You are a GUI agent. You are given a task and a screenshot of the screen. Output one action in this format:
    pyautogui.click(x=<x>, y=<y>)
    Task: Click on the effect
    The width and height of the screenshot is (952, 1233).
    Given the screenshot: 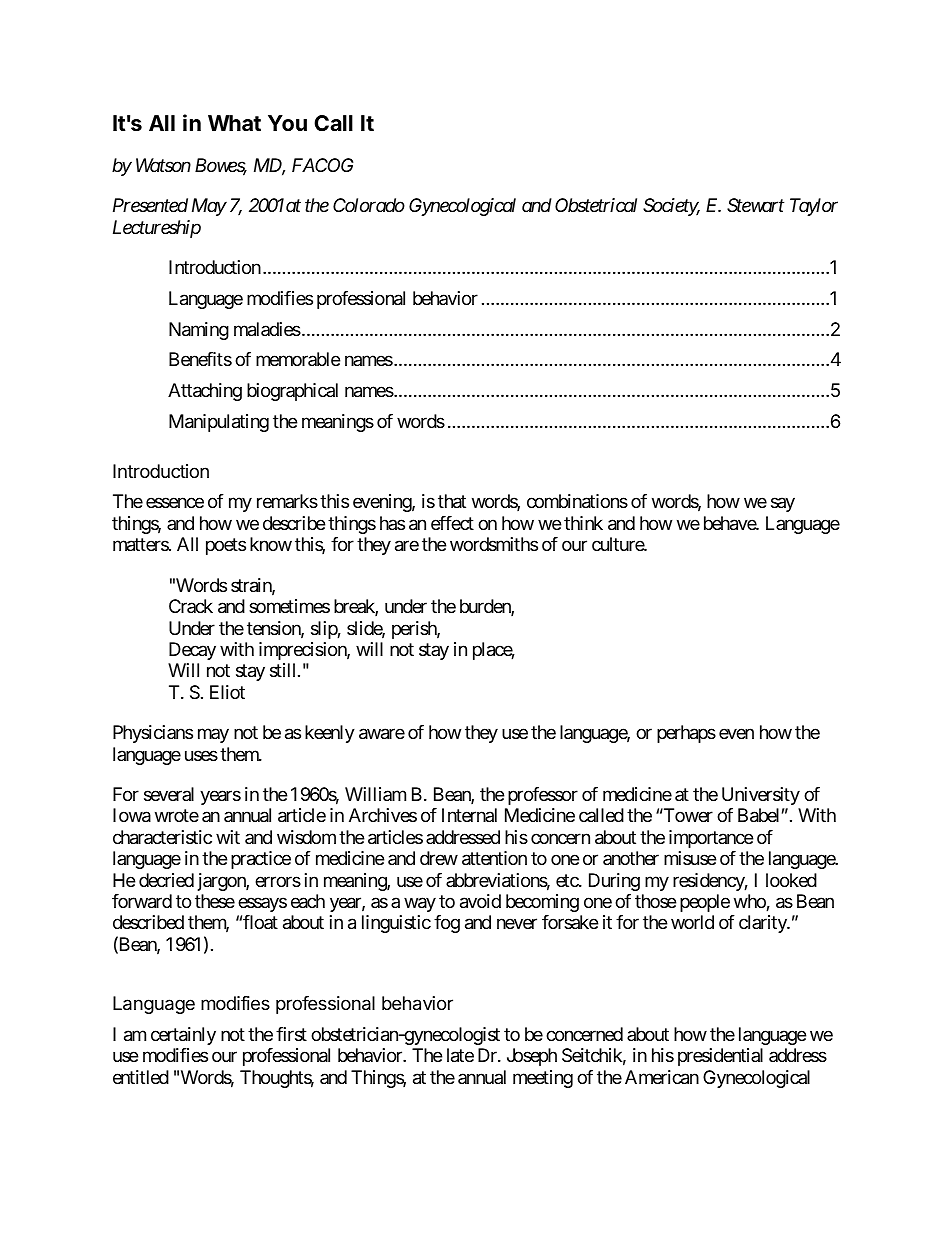 What is the action you would take?
    pyautogui.click(x=452, y=523)
